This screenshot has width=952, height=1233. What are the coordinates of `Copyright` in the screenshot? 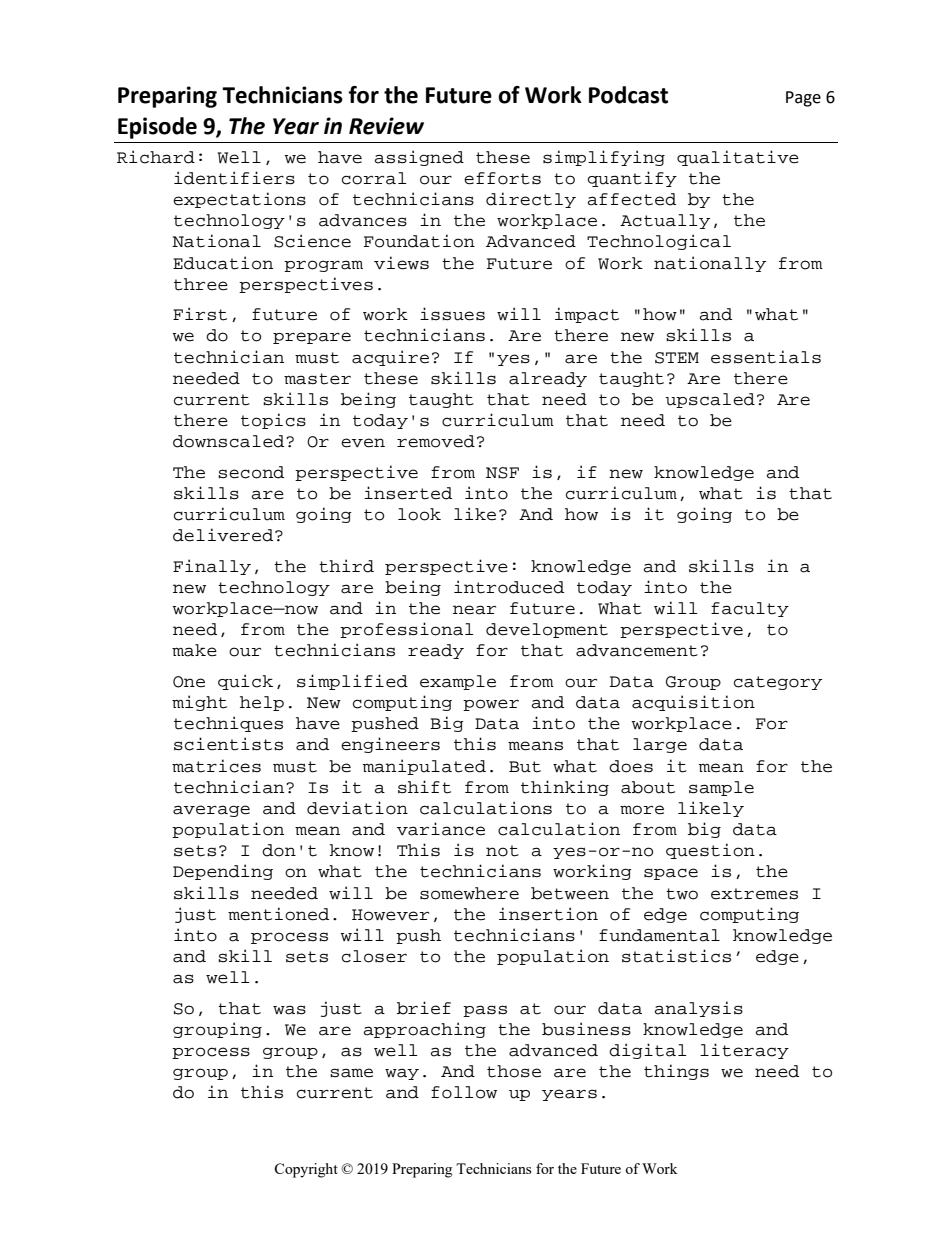 It's located at (306, 1170).
